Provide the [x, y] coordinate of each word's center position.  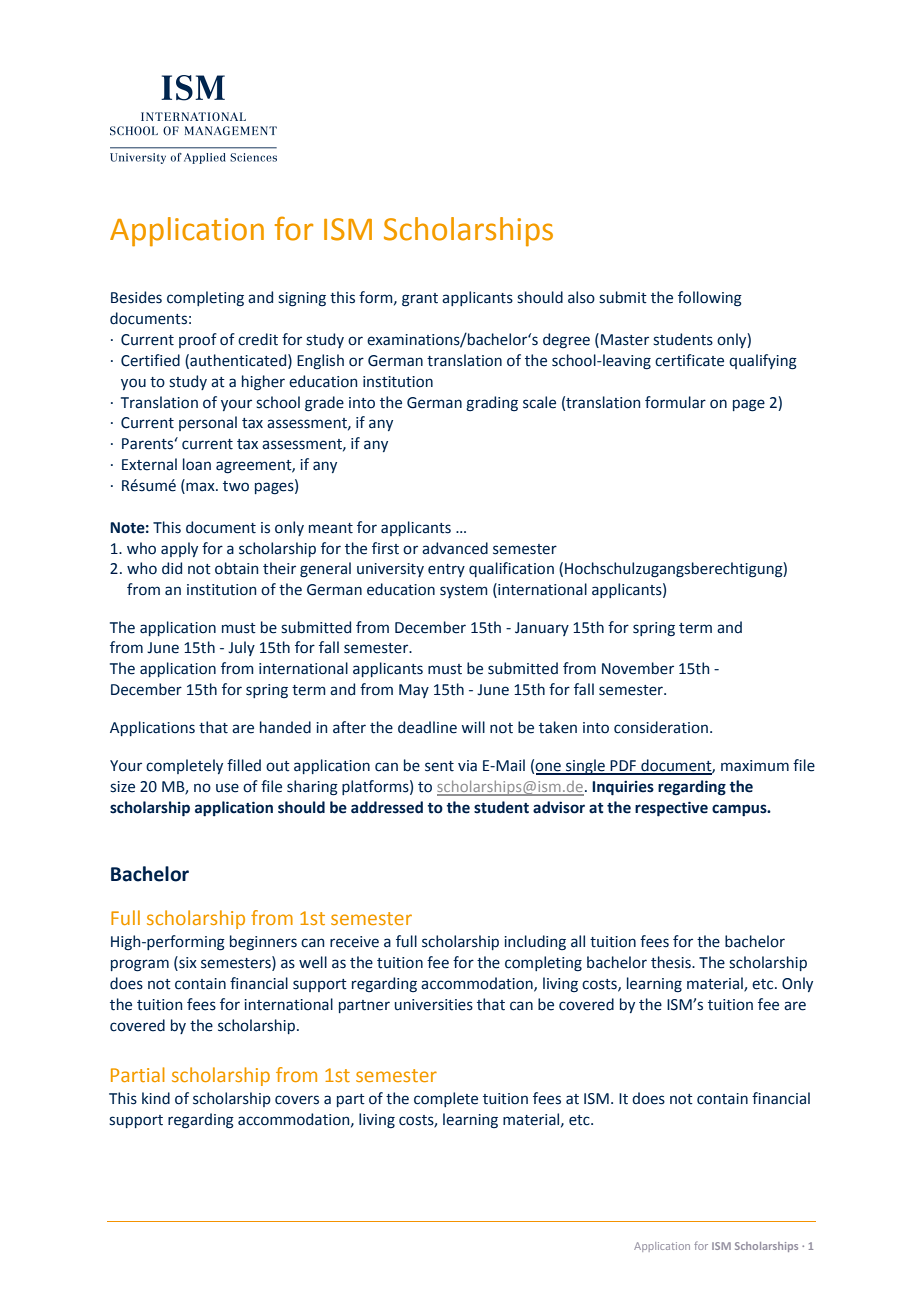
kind [156, 1098]
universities [434, 1005]
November [638, 668]
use [227, 788]
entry [446, 570]
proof [198, 340]
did [172, 568]
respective [671, 809]
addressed [387, 807]
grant [420, 300]
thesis [672, 962]
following [710, 299]
